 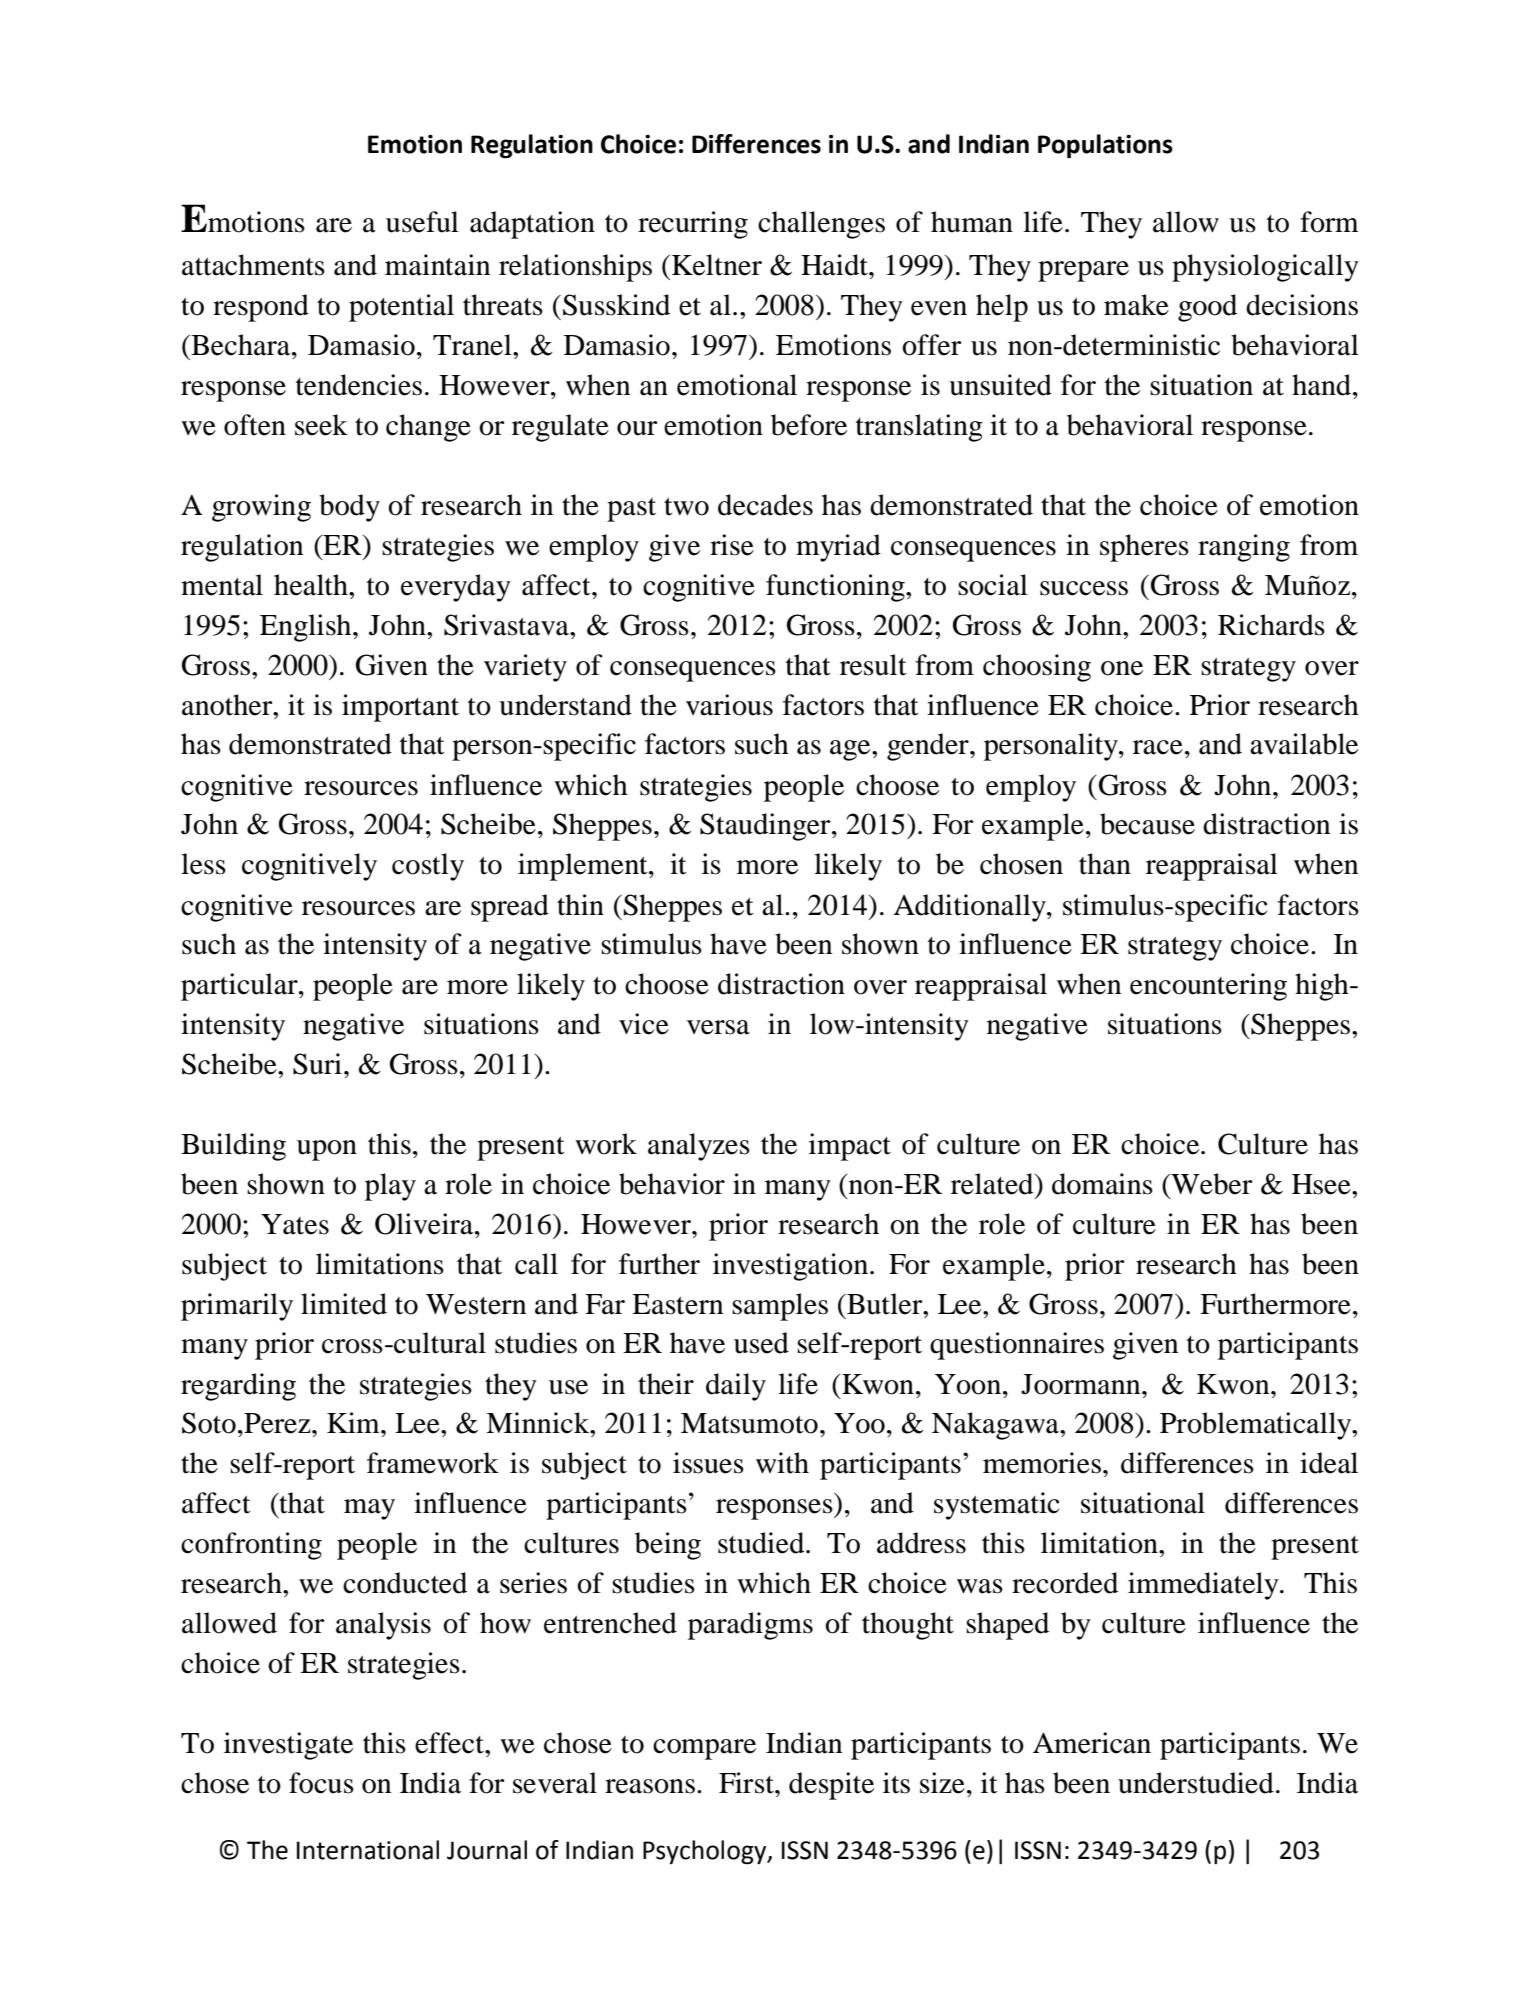 I want to click on Populations, so click(x=1105, y=146).
